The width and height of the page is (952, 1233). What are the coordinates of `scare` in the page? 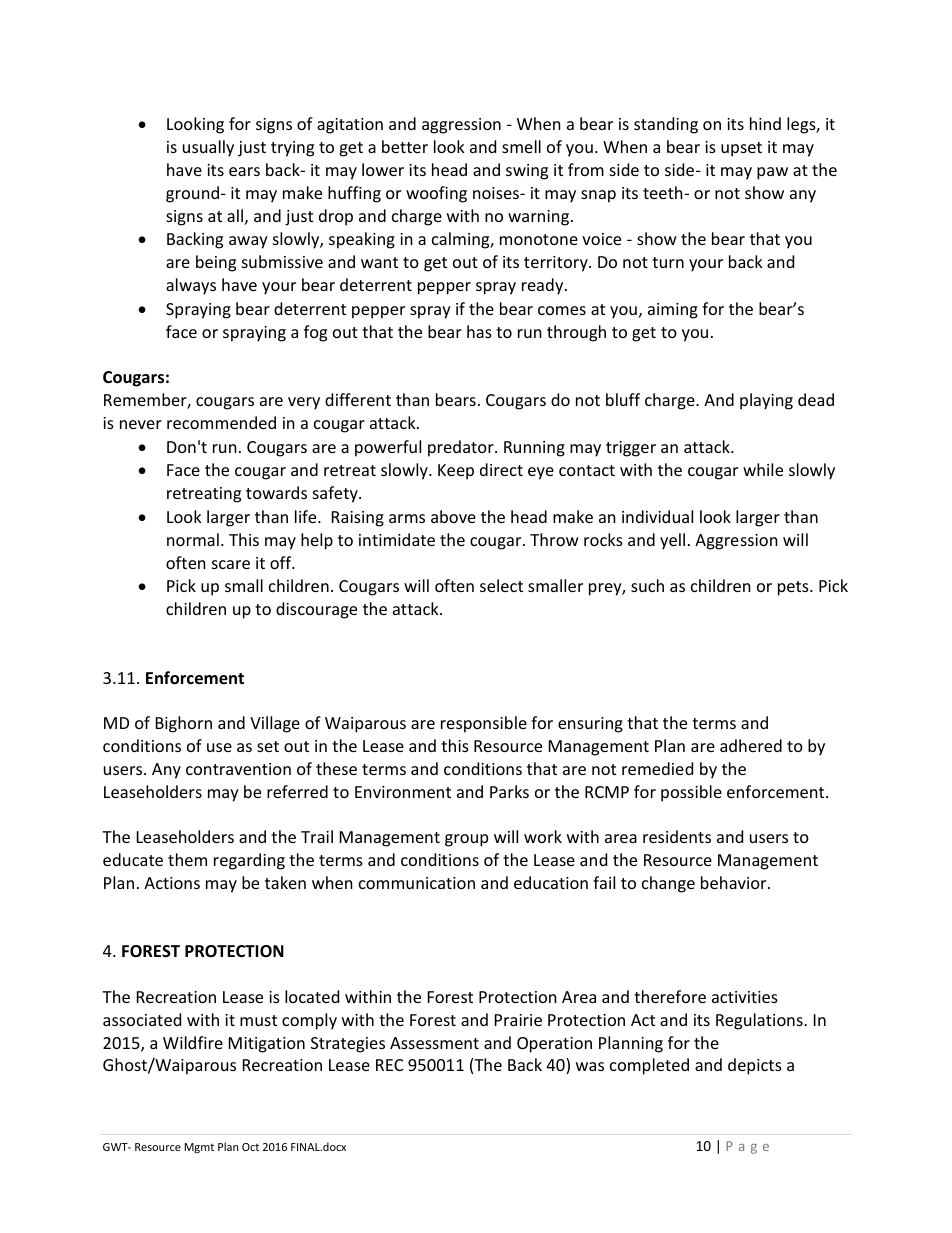 It's located at (231, 564).
